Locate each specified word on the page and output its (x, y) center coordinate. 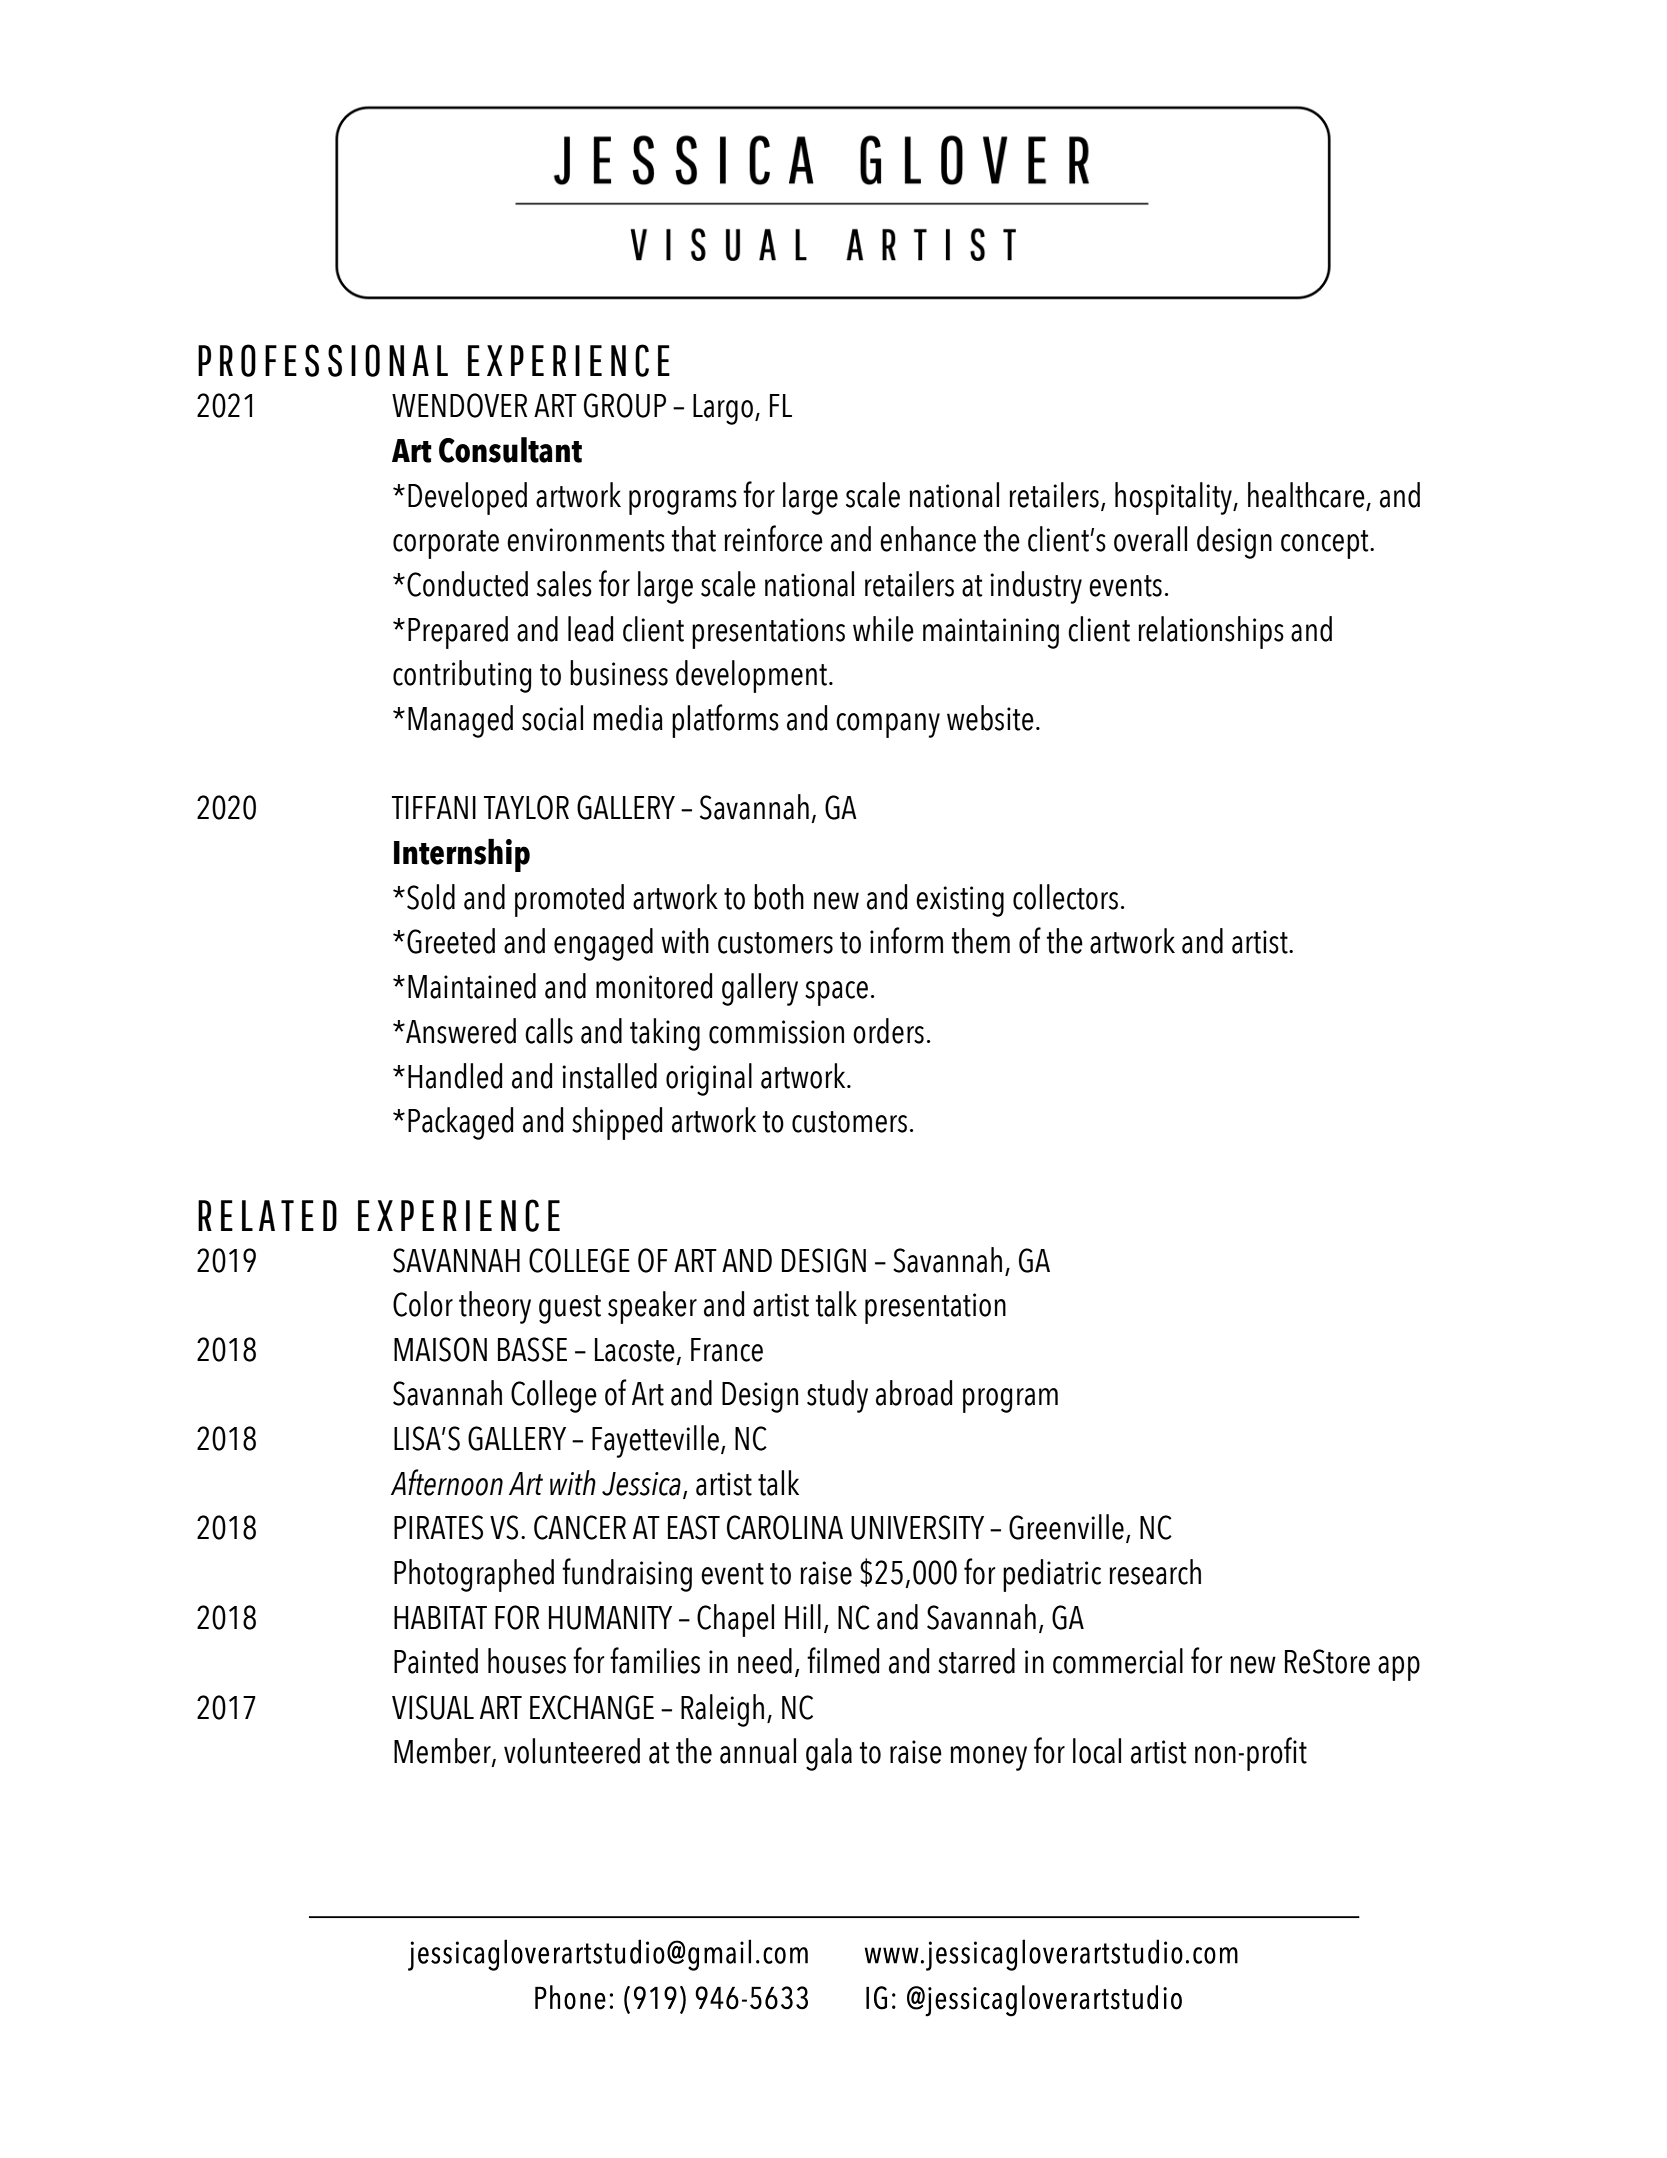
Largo (723, 409)
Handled (455, 1076)
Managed (460, 721)
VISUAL (433, 1707)
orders (888, 1031)
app (1399, 1668)
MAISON (440, 1349)
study (837, 1396)
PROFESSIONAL (323, 360)
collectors (1065, 897)
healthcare (1307, 496)
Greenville (1066, 1527)
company (888, 725)
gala (829, 1754)
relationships (1211, 632)
